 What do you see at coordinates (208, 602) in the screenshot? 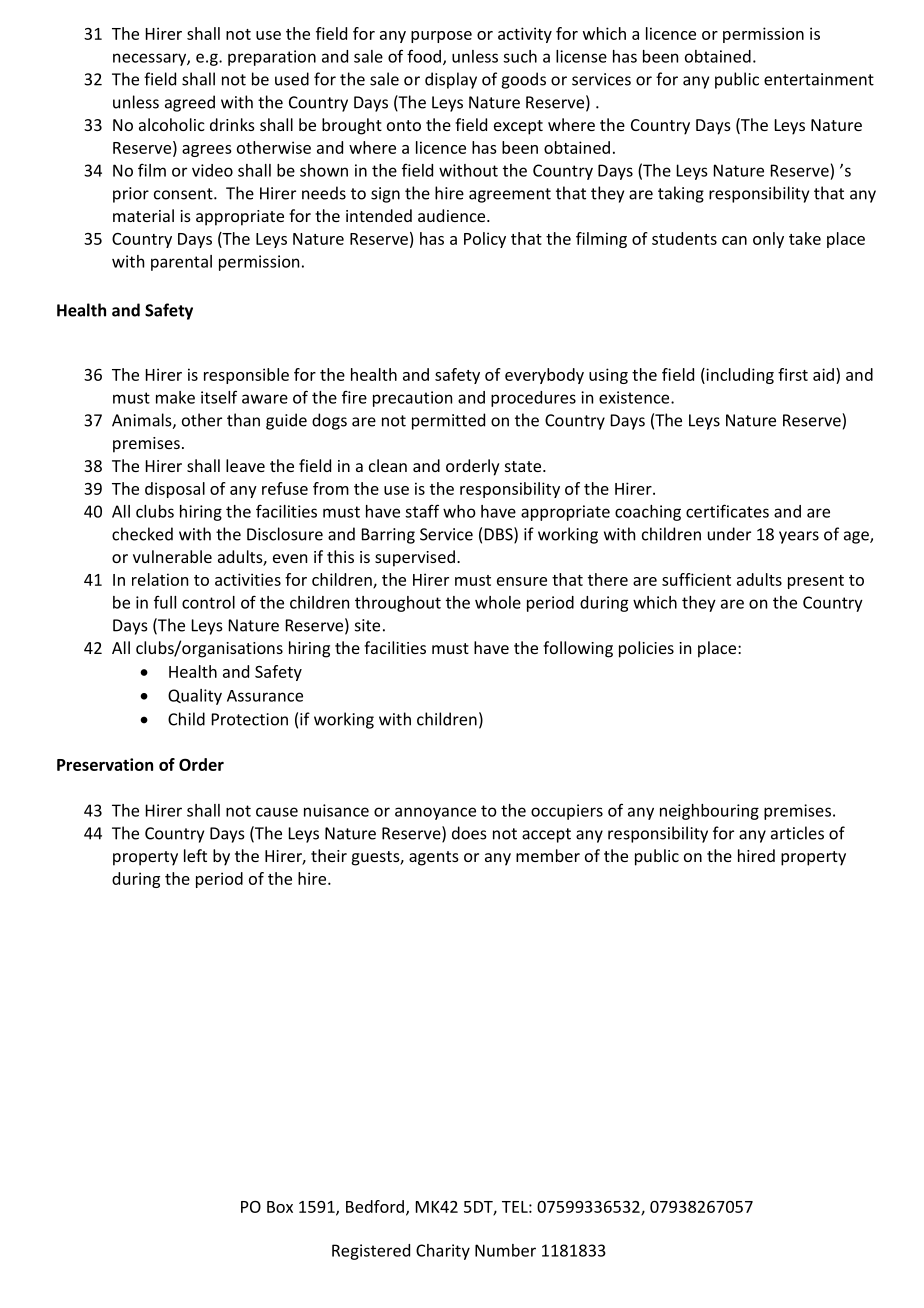
I see `control` at bounding box center [208, 602].
